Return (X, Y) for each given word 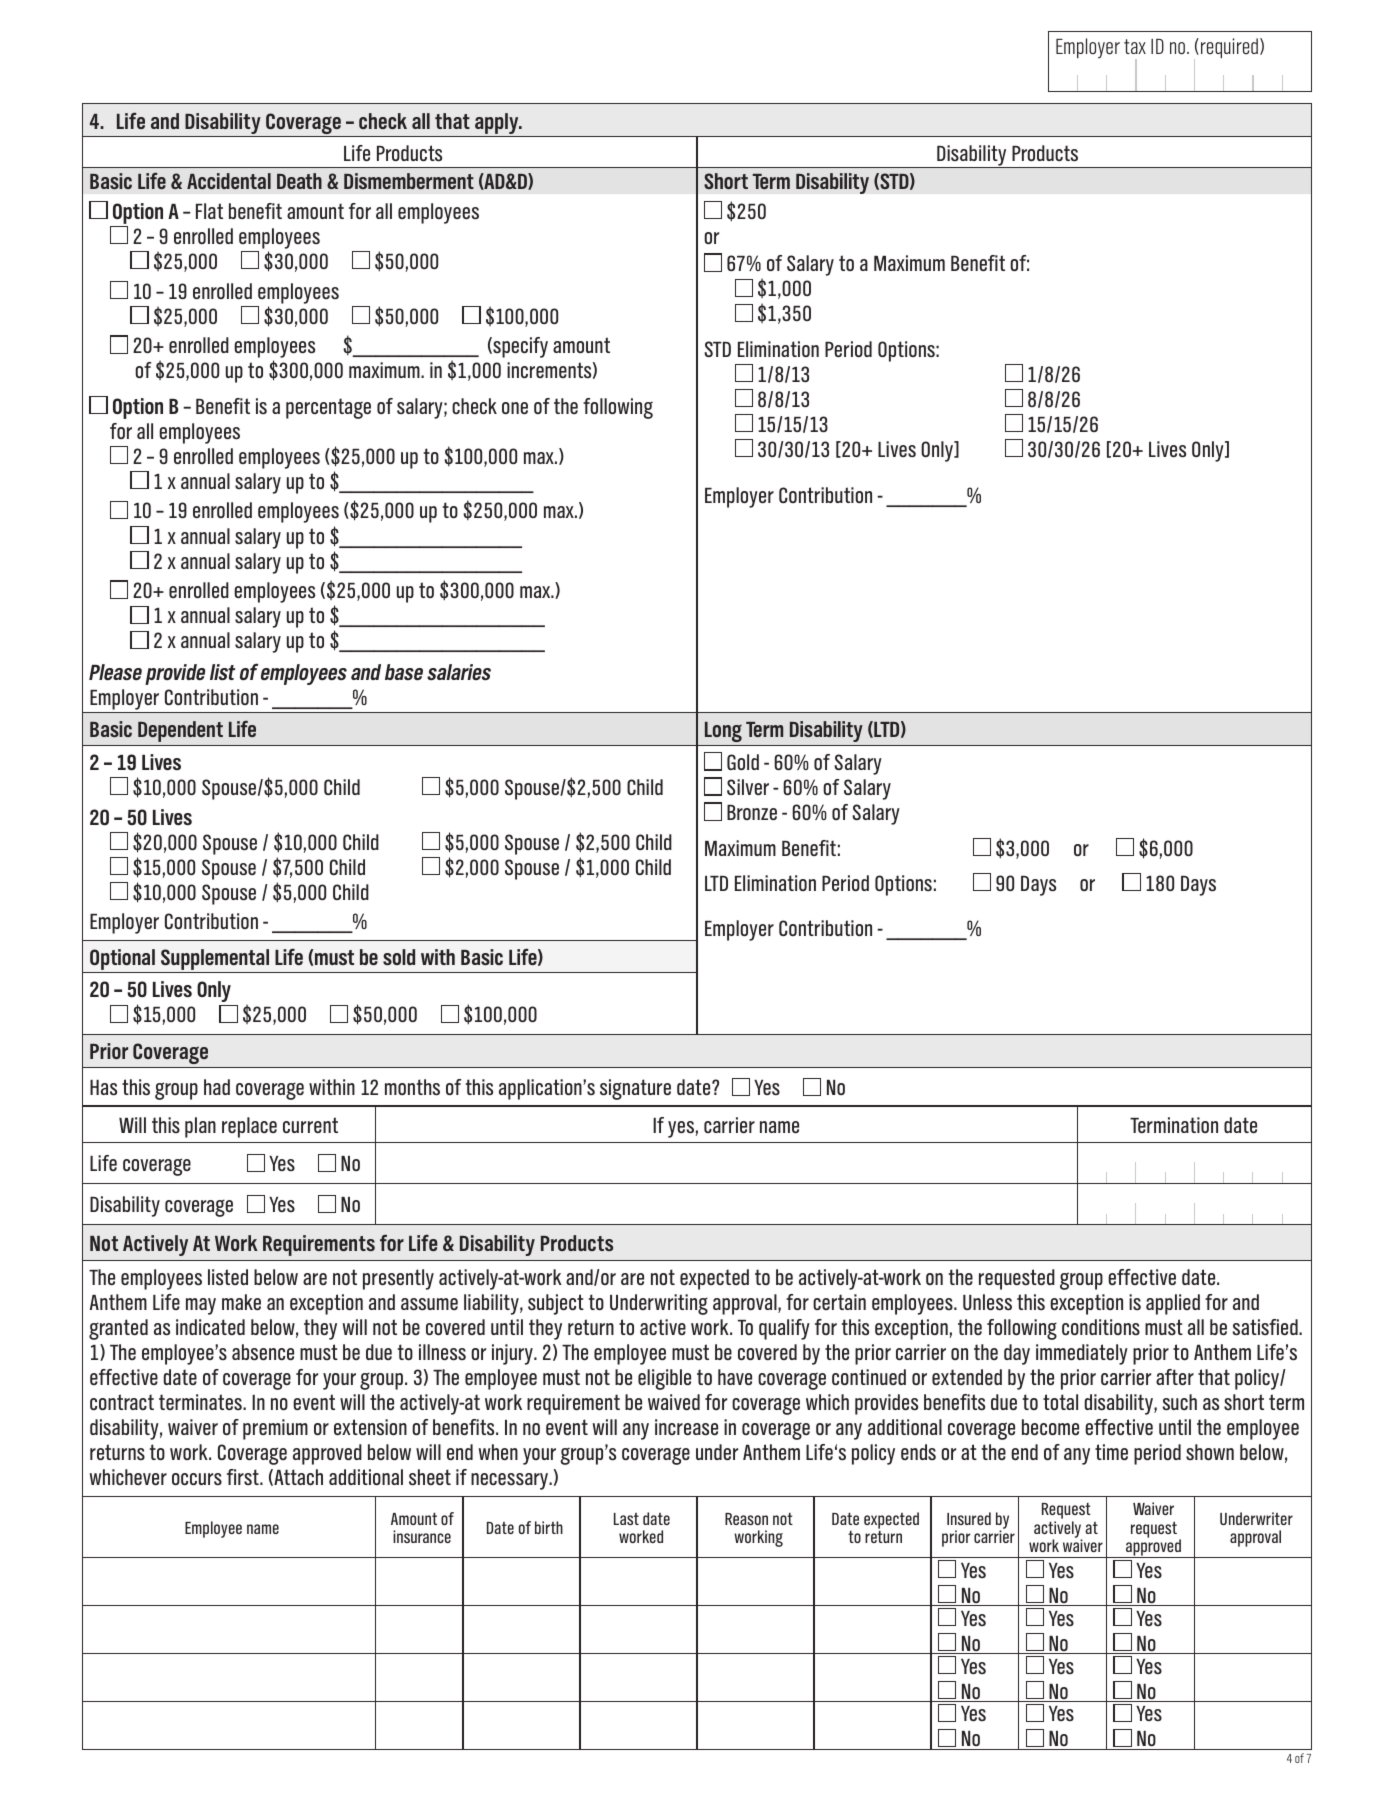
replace (249, 1127)
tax (1135, 46)
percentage (328, 408)
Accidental (229, 181)
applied (1173, 1304)
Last (626, 1519)
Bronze (752, 812)
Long (723, 732)
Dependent (180, 731)
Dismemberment (409, 181)
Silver (748, 787)
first (244, 1477)
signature (635, 1089)
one (515, 408)
